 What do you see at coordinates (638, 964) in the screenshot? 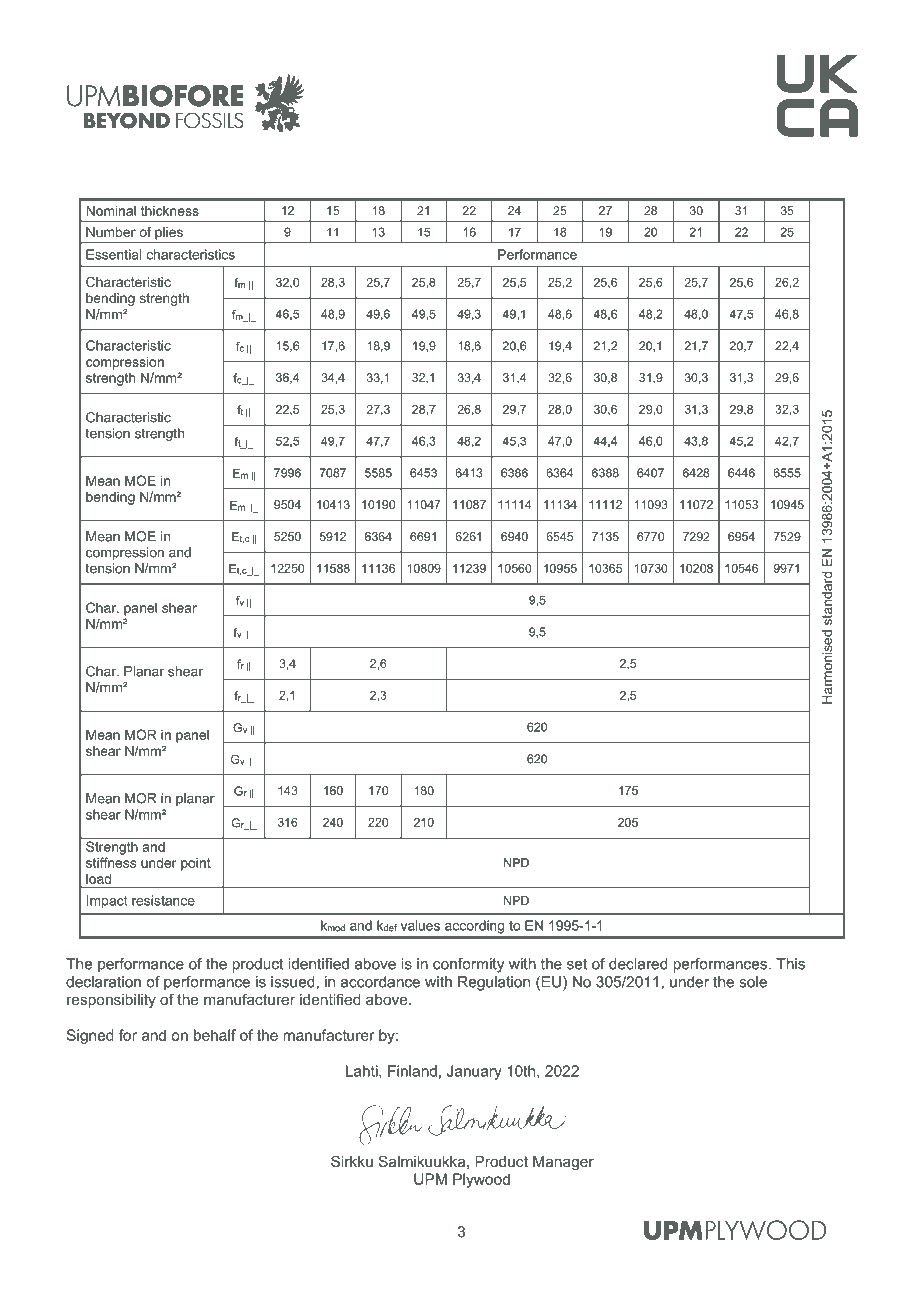
I see `declared` at bounding box center [638, 964].
